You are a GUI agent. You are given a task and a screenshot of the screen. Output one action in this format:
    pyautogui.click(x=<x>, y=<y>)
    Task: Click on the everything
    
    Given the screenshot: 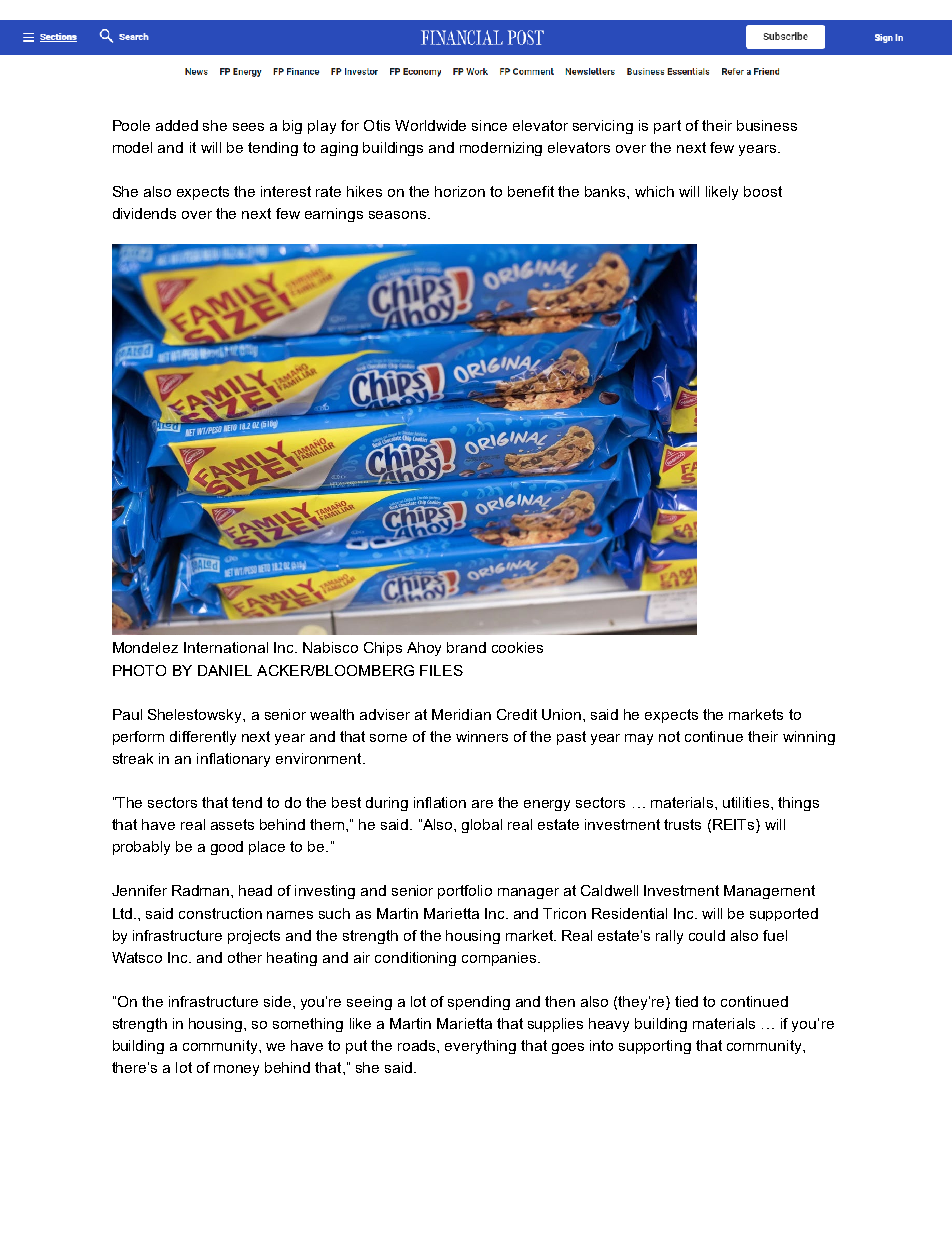 What is the action you would take?
    pyautogui.click(x=480, y=1047)
